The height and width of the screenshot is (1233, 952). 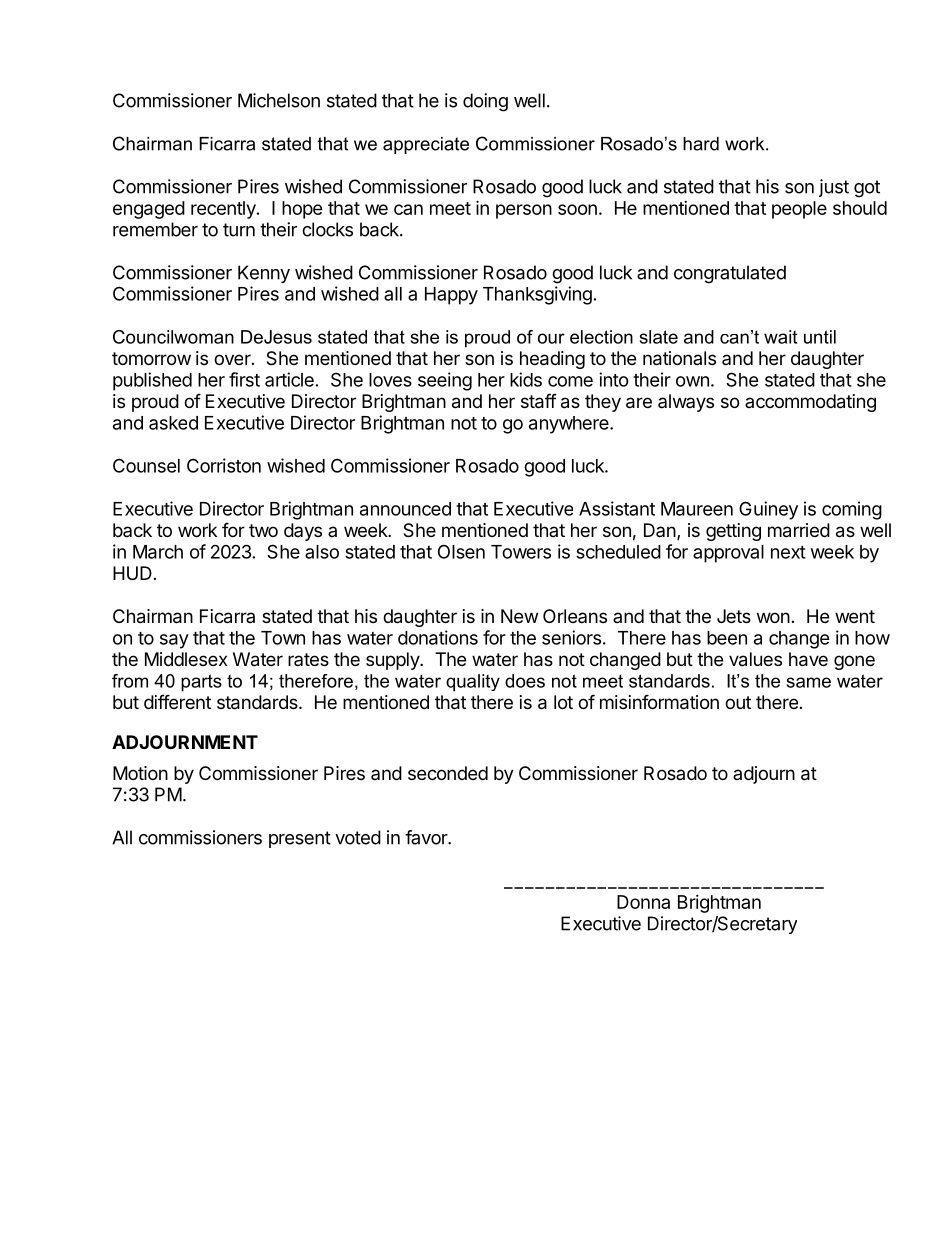 What do you see at coordinates (300, 839) in the screenshot?
I see `present` at bounding box center [300, 839].
